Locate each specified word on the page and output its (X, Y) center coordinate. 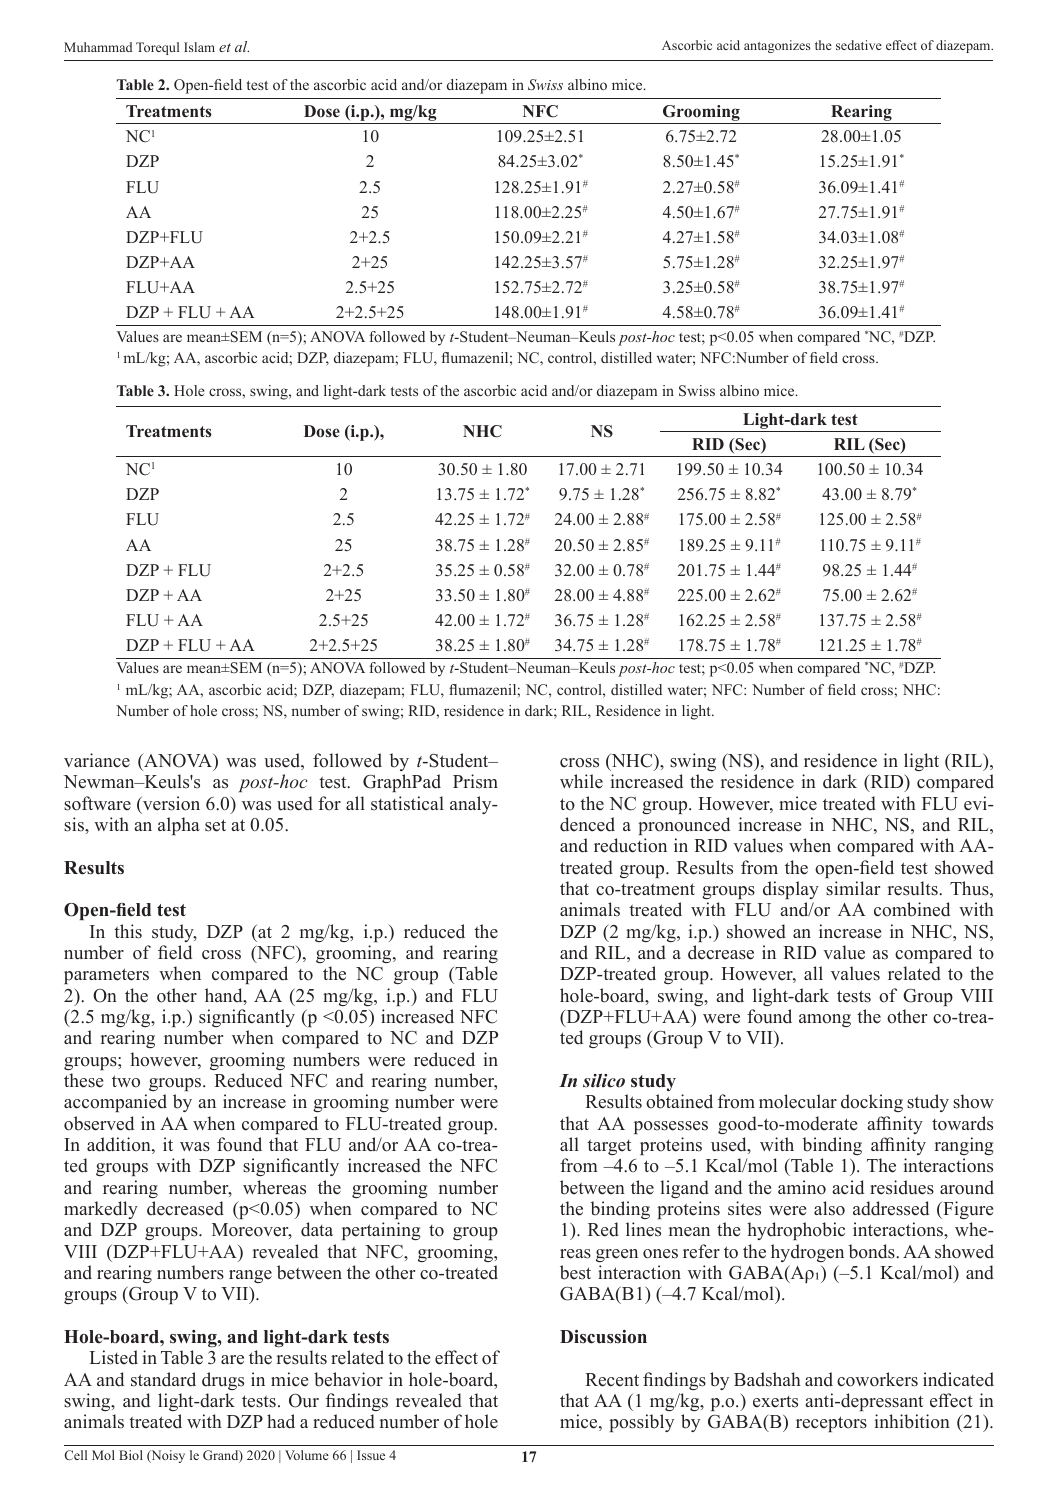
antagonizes (777, 46)
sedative (859, 45)
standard (163, 1379)
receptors (831, 1424)
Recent (612, 1380)
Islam (199, 47)
